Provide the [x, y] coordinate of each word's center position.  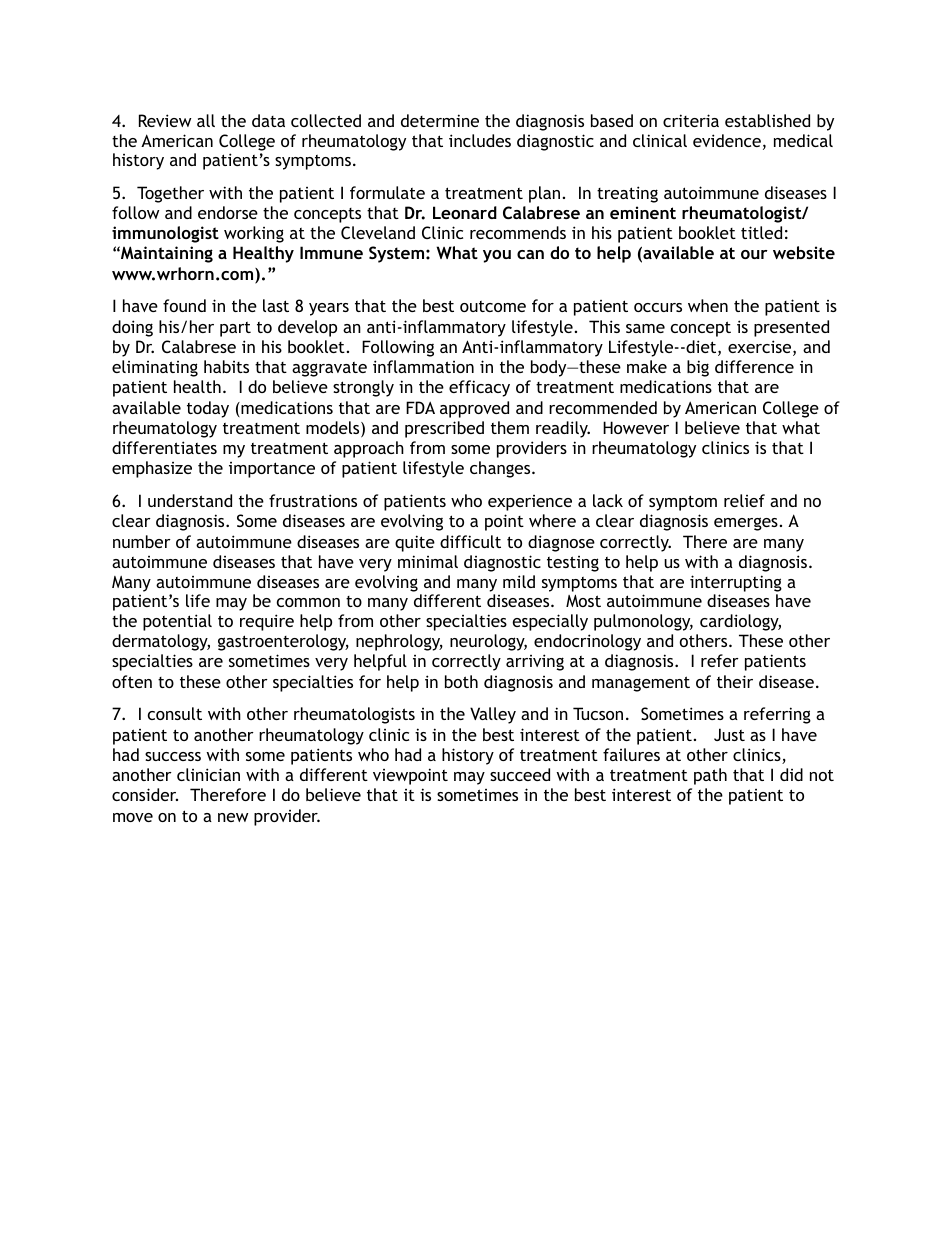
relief [744, 500]
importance [272, 470]
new [233, 817]
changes [501, 469]
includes [480, 140]
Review [165, 120]
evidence [727, 140]
